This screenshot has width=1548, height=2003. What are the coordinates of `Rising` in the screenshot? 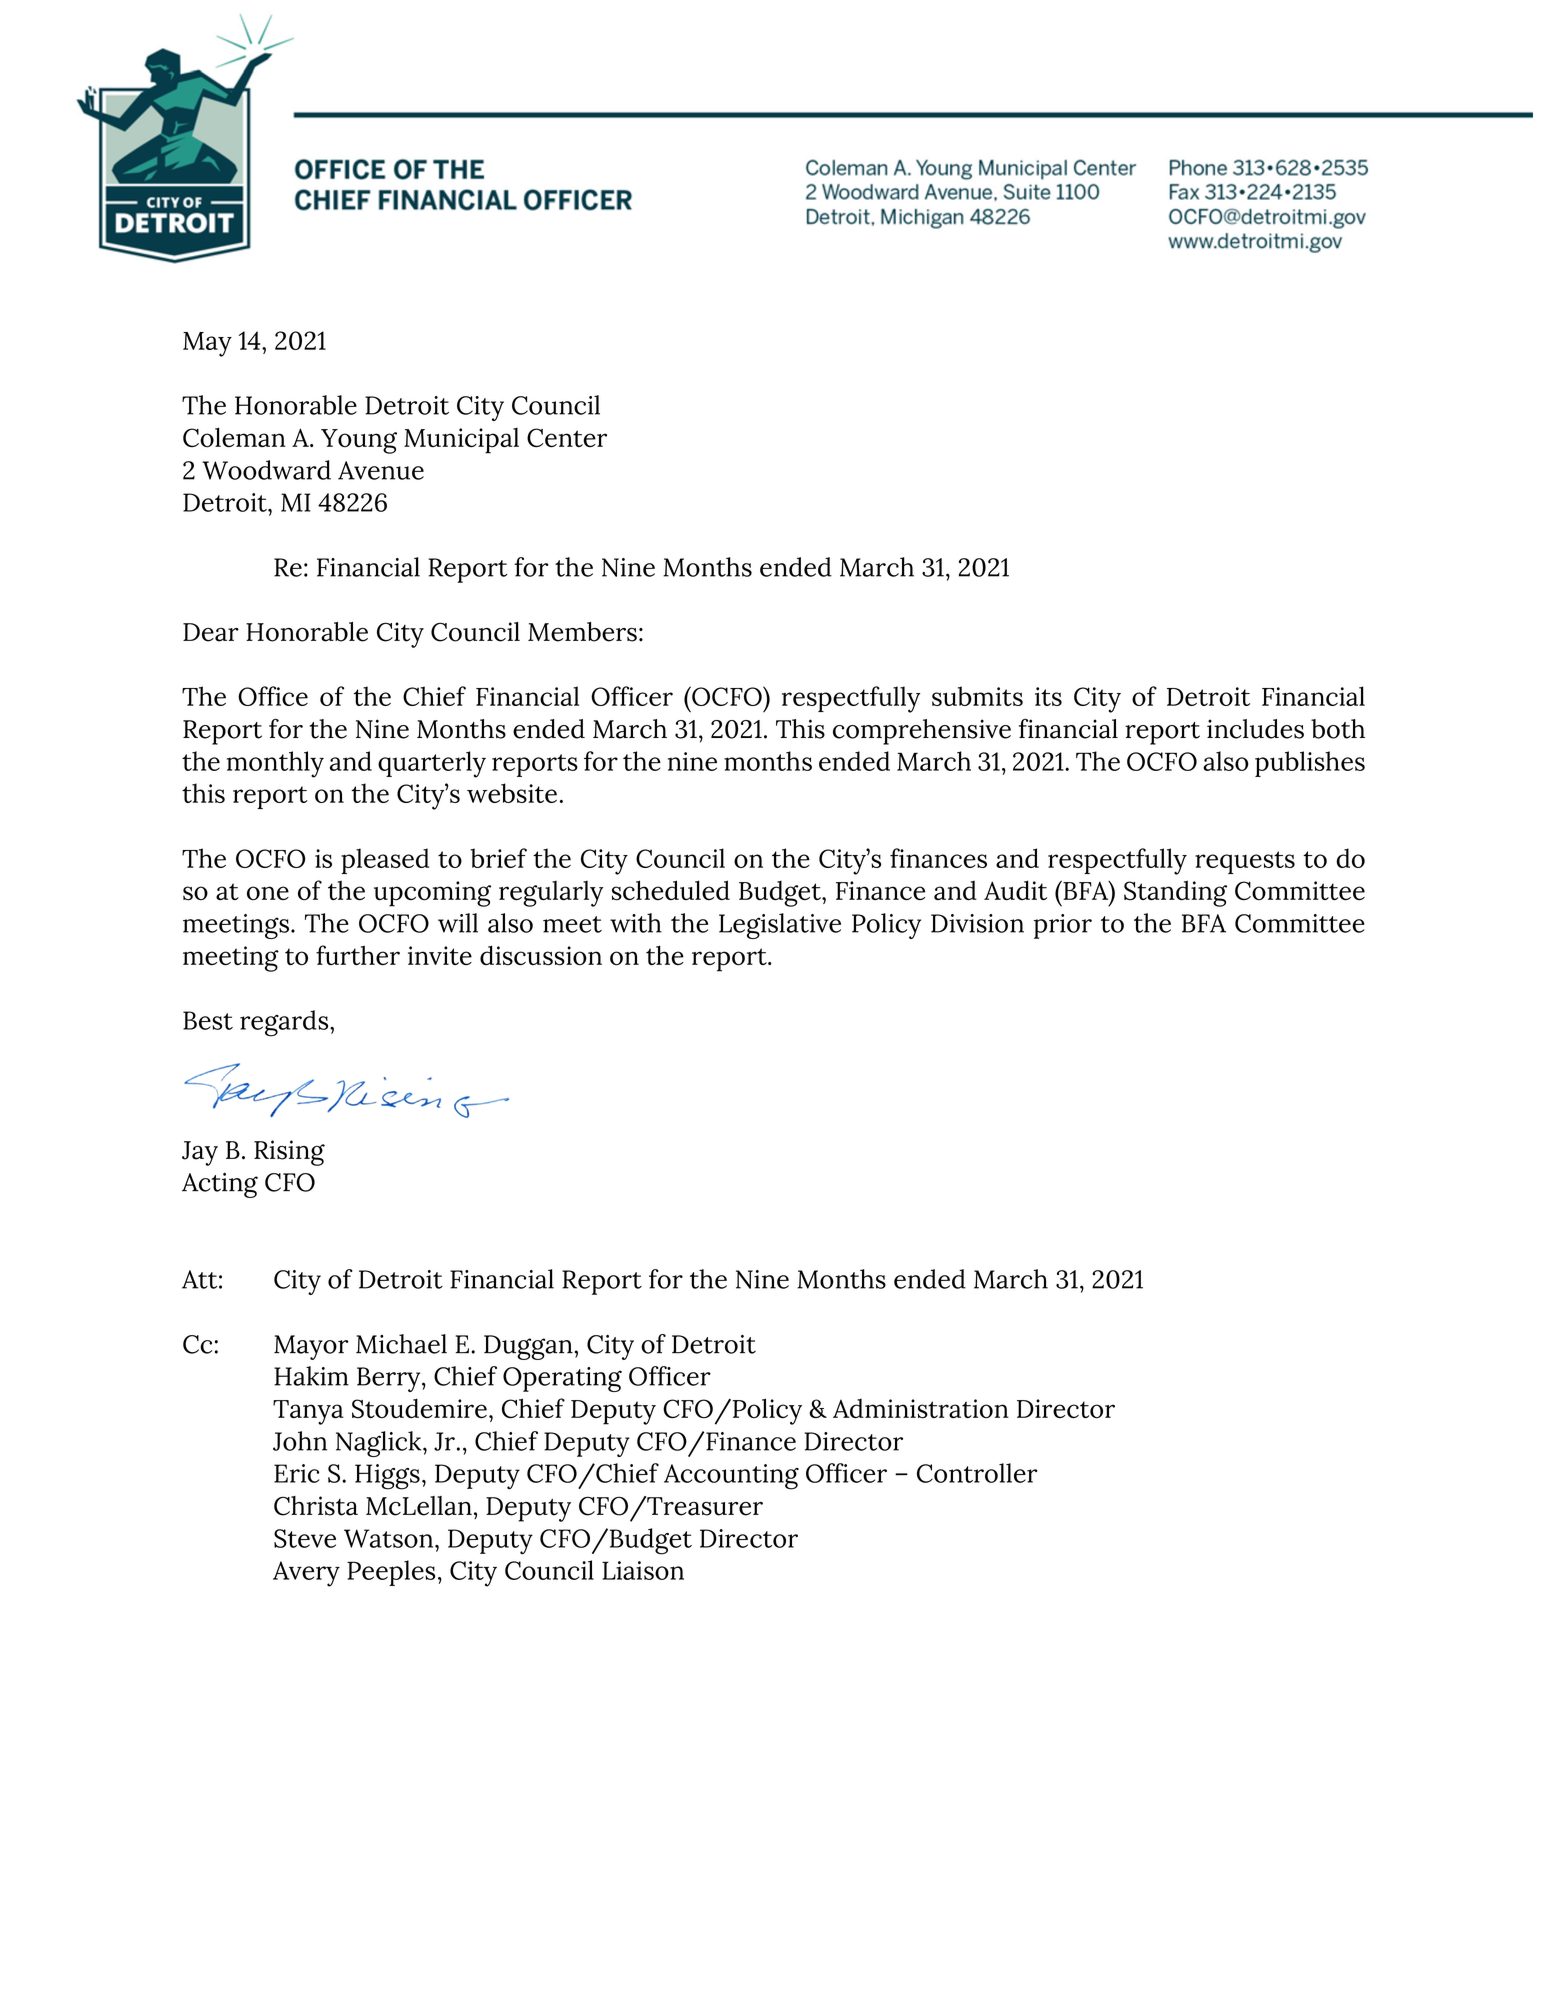 It's located at (289, 1153).
